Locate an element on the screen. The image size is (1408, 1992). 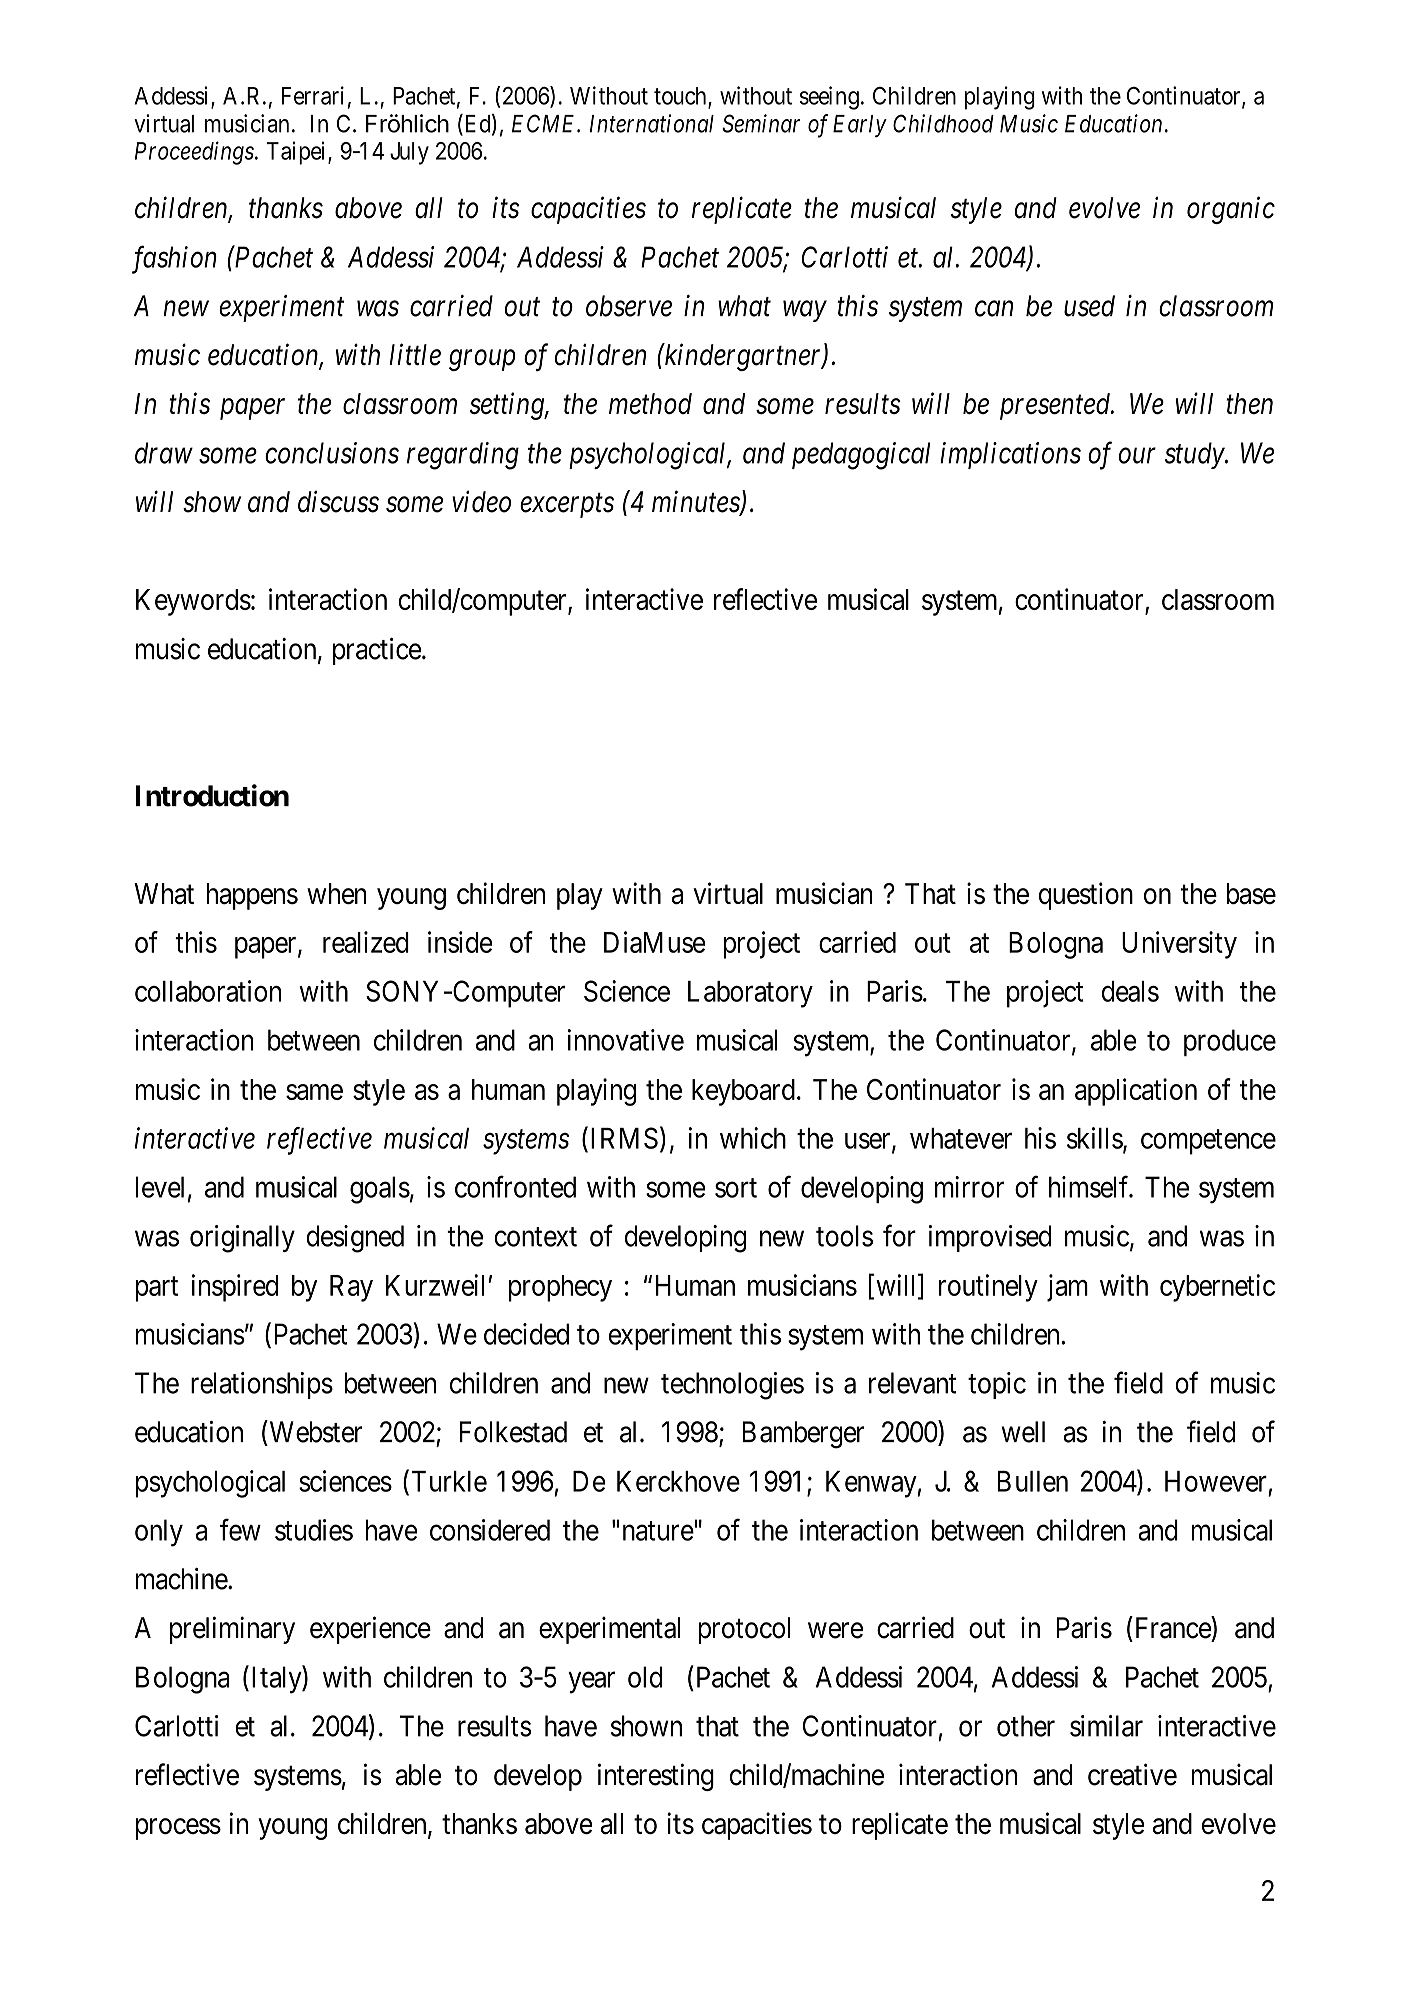
University is located at coordinates (1179, 945).
